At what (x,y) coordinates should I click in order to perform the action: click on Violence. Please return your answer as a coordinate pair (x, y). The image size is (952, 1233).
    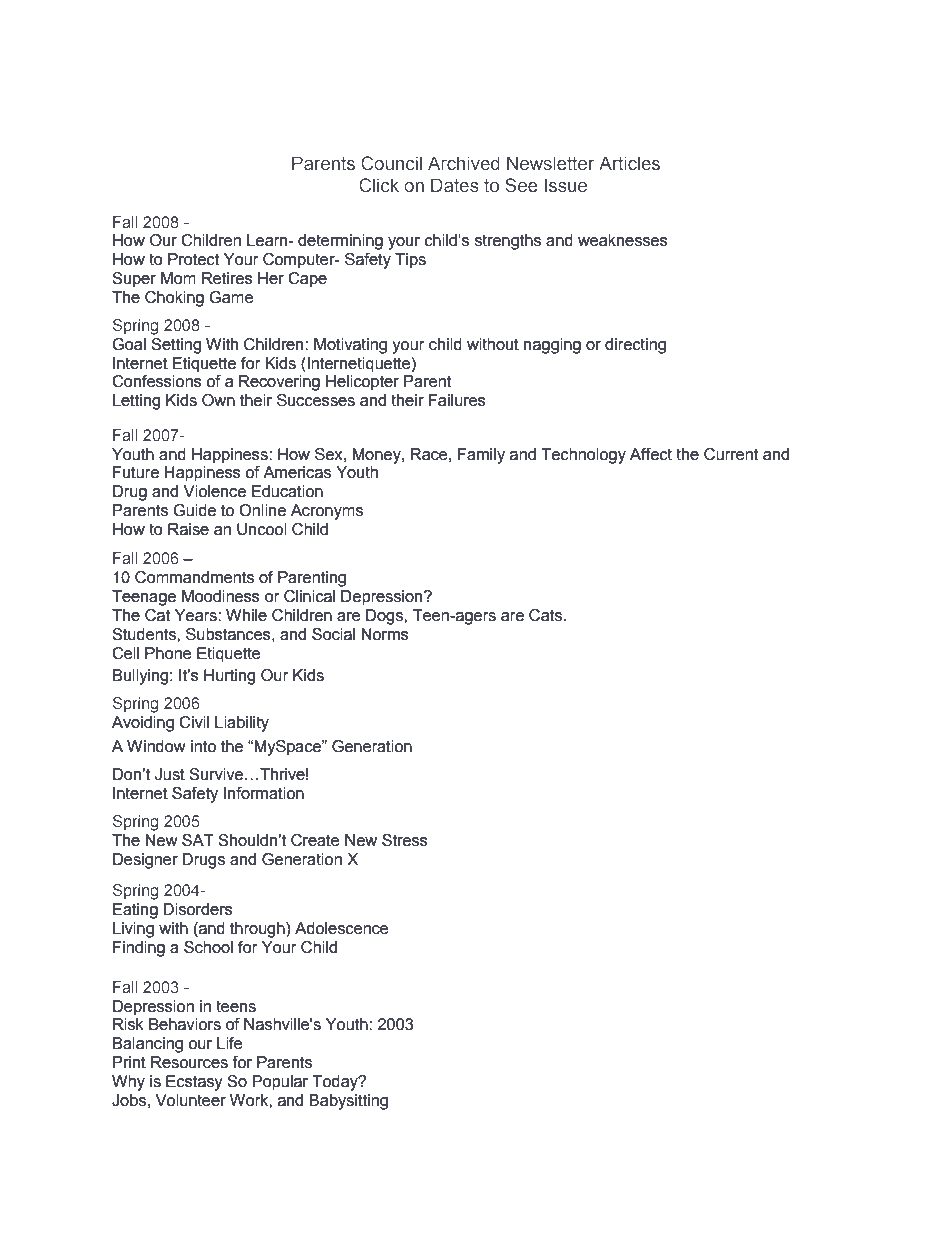
    Looking at the image, I should click on (215, 491).
